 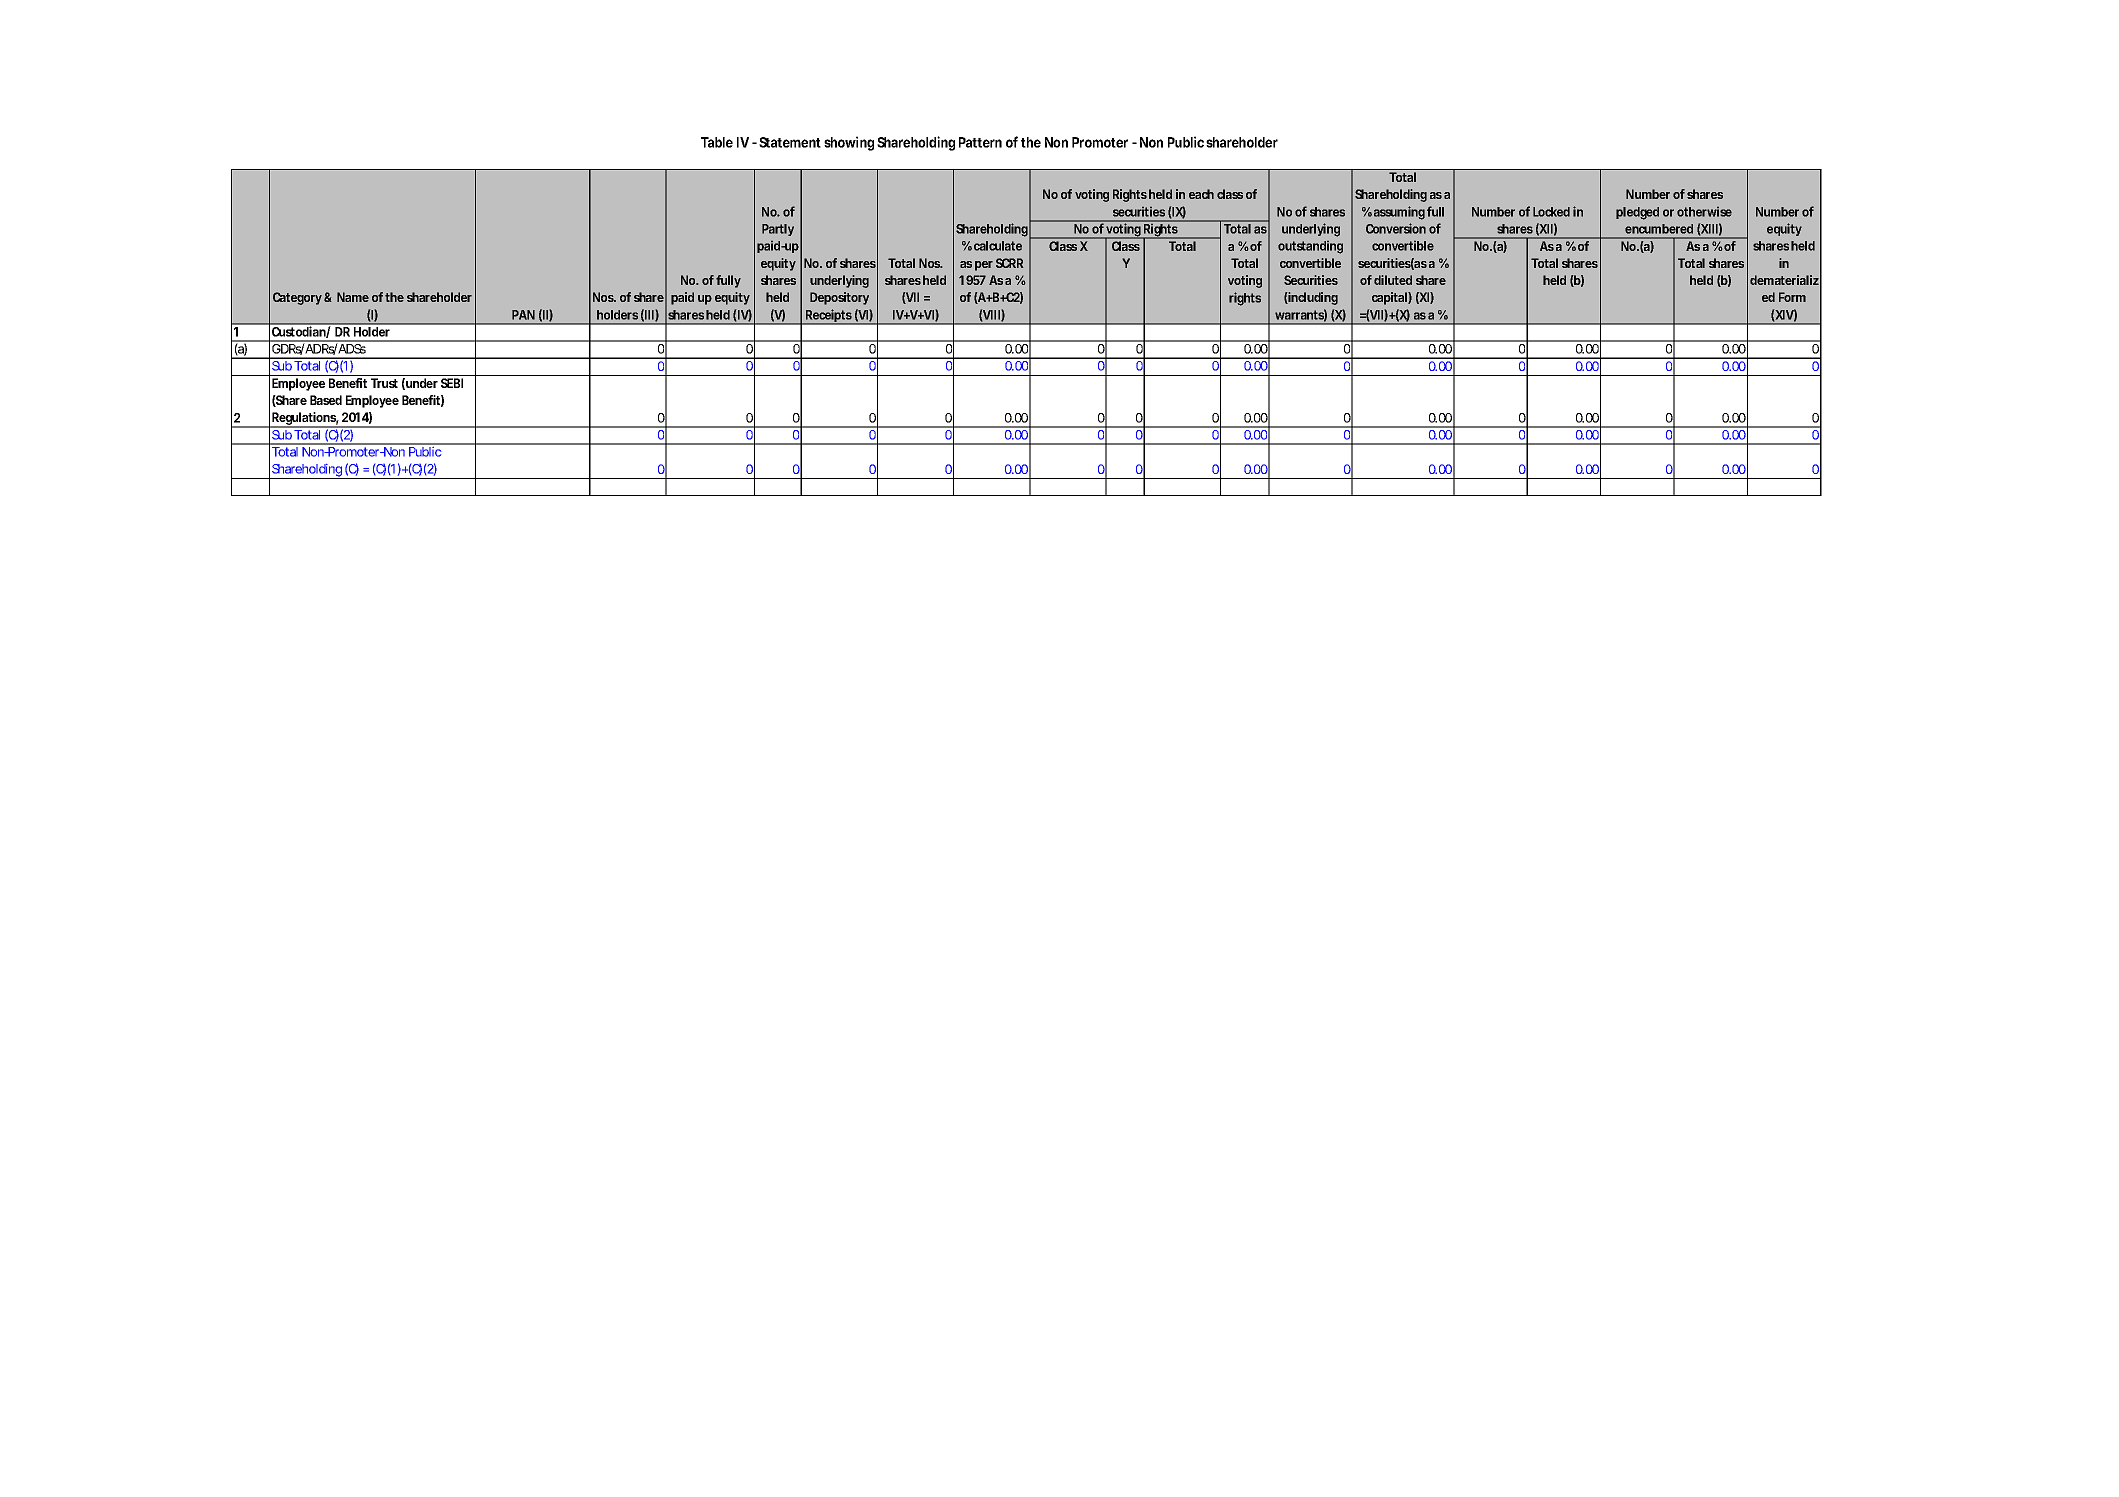 What do you see at coordinates (452, 383) in the page?
I see `SEBI` at bounding box center [452, 383].
